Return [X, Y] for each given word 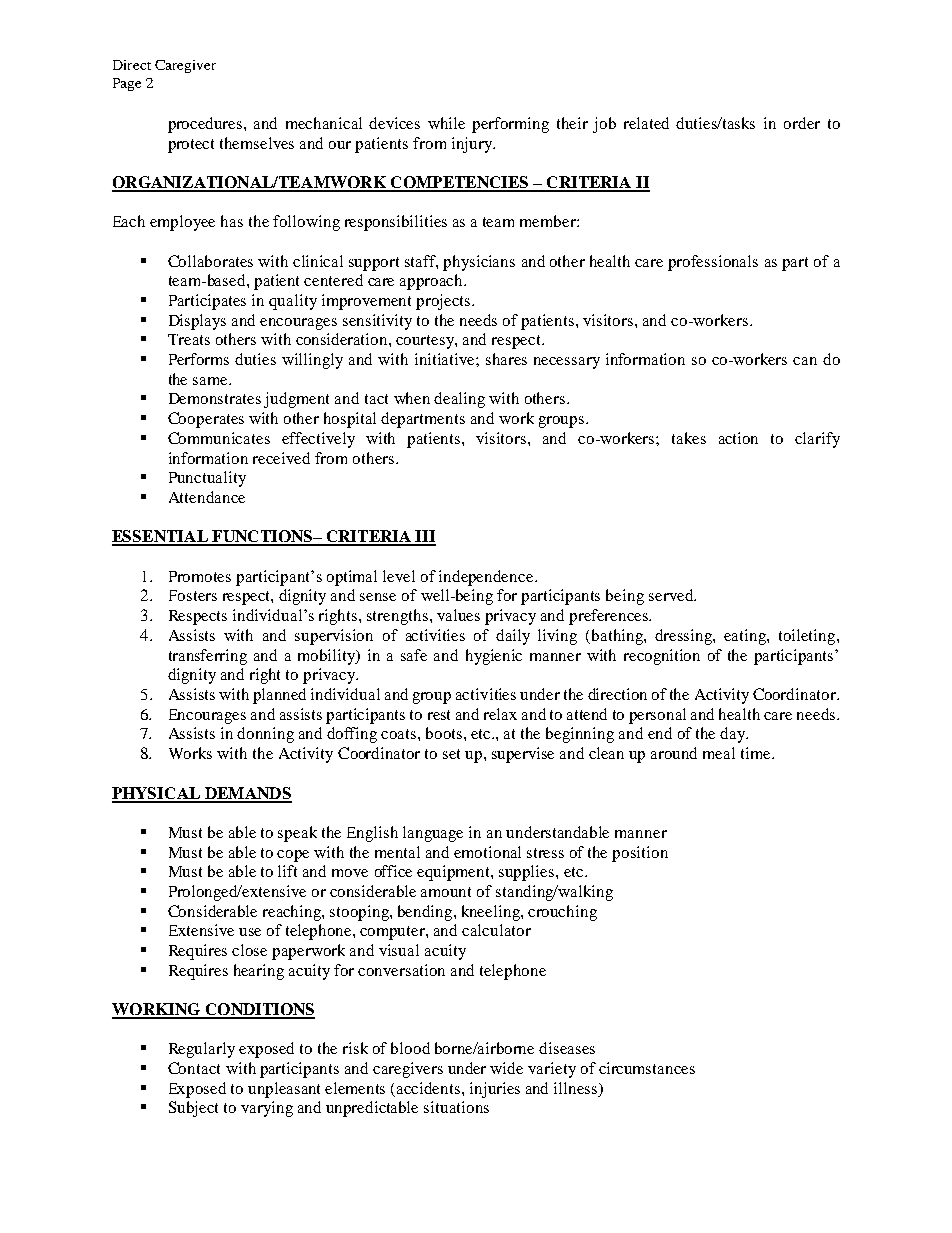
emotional [487, 852]
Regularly [202, 1050]
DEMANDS [247, 794]
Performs [199, 359]
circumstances [647, 1068]
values [458, 615]
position [640, 854]
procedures [206, 125]
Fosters [193, 595]
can [805, 361]
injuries [495, 1090]
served [672, 595]
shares [506, 359]
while [446, 123]
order [802, 123]
